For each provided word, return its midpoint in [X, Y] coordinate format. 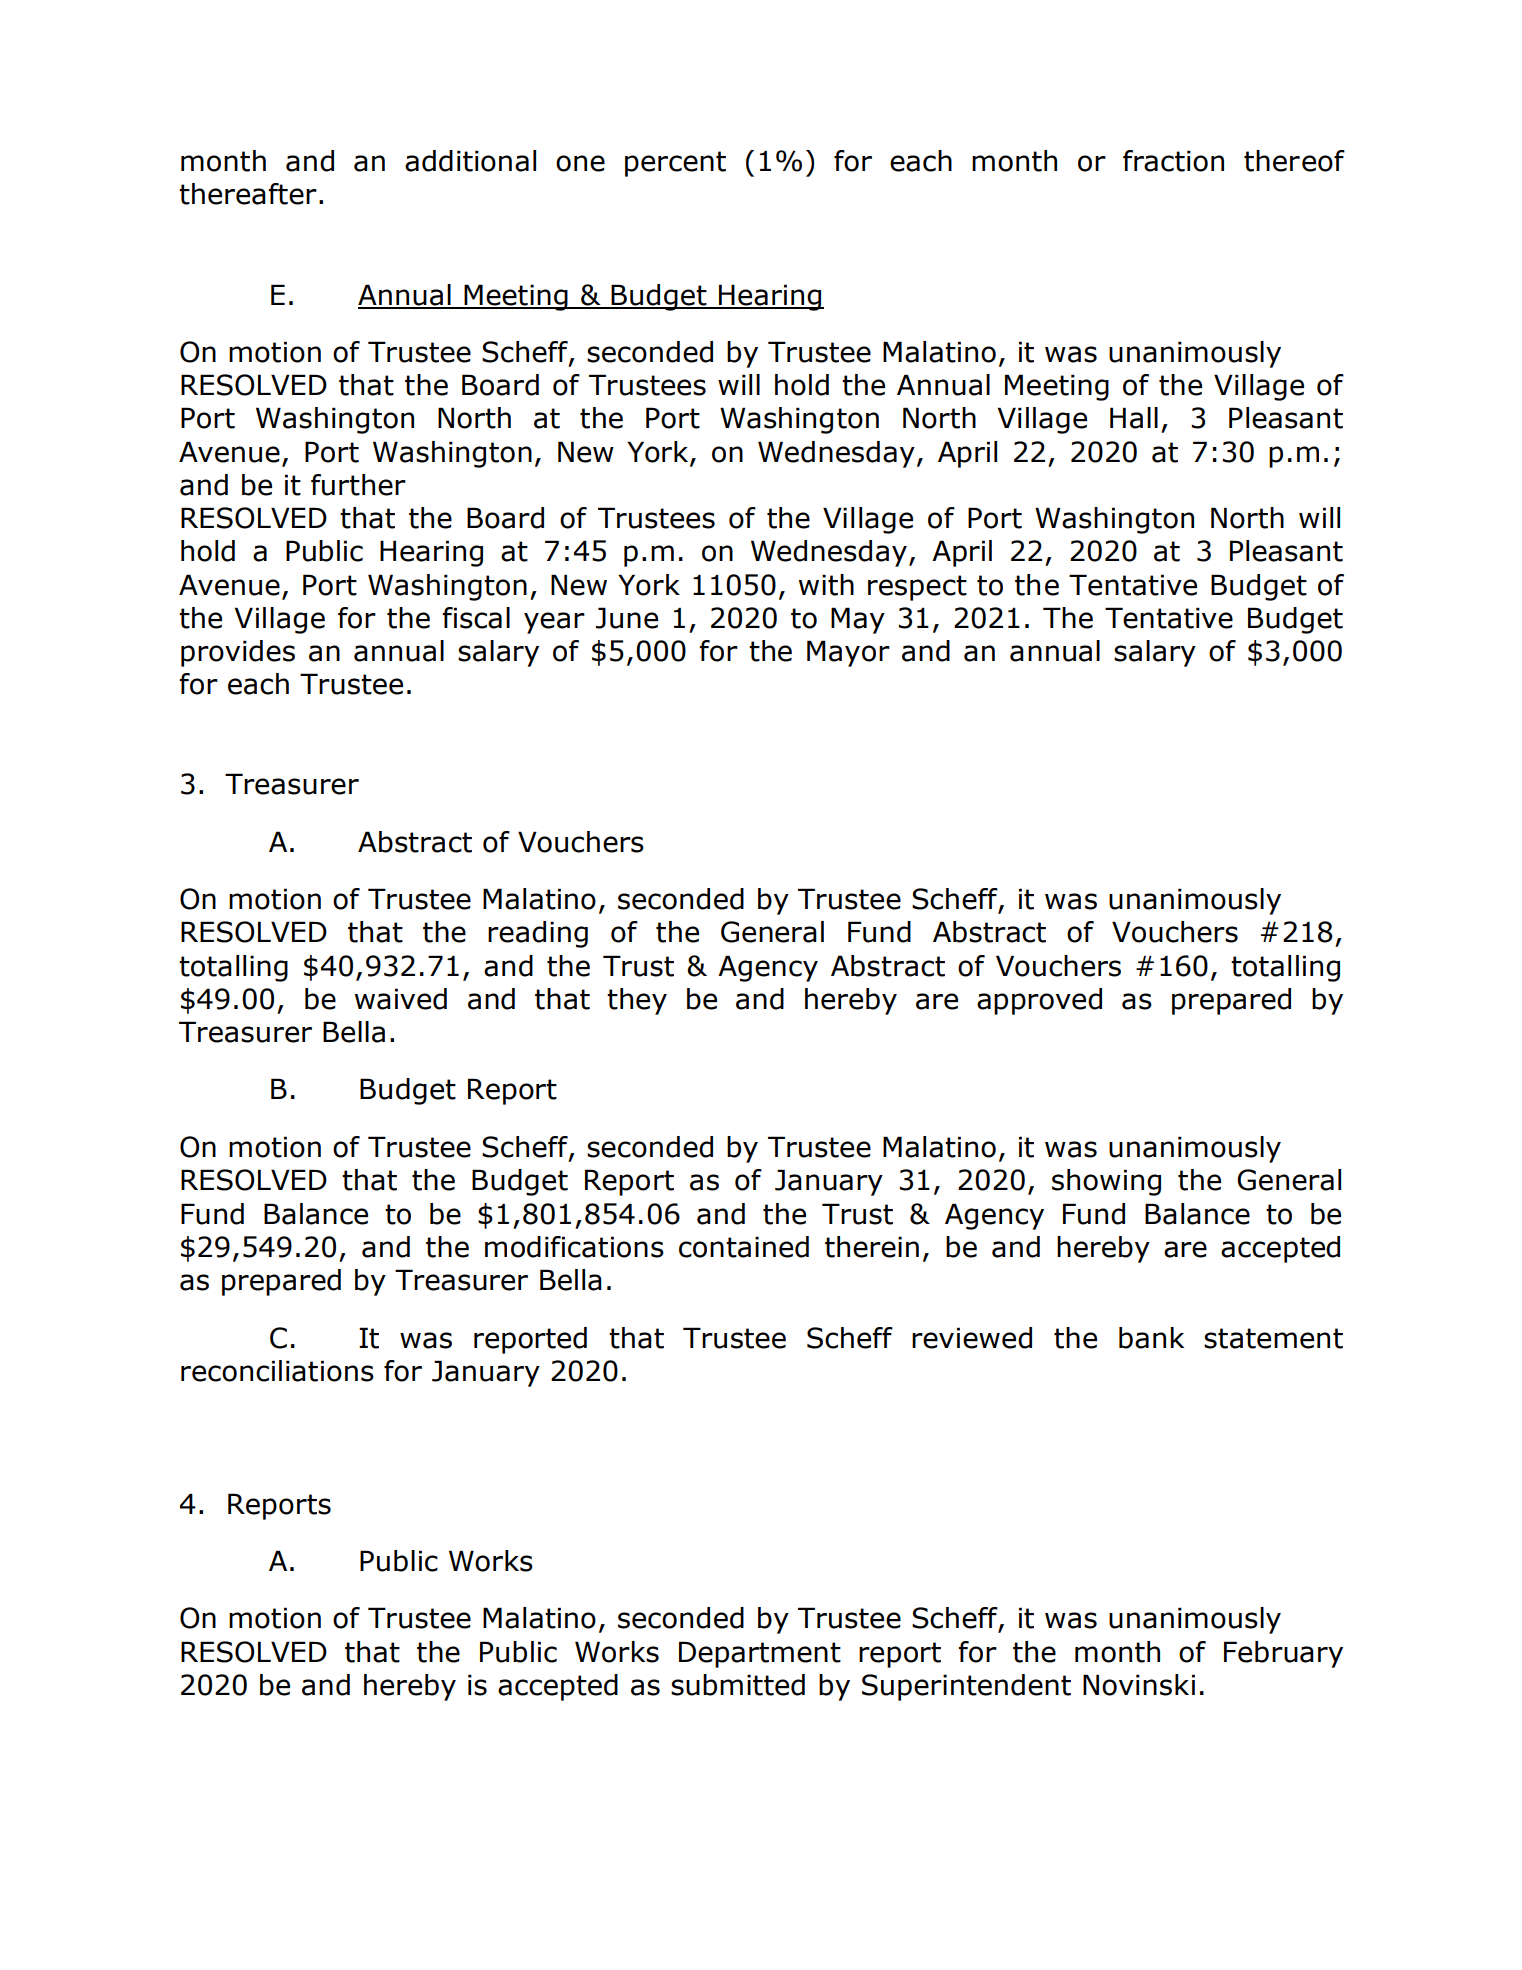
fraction [1173, 161]
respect [917, 588]
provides [238, 653]
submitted [738, 1685]
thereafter [248, 194]
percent [675, 164]
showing [1106, 1182]
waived [401, 999]
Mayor [848, 653]
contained [744, 1247]
